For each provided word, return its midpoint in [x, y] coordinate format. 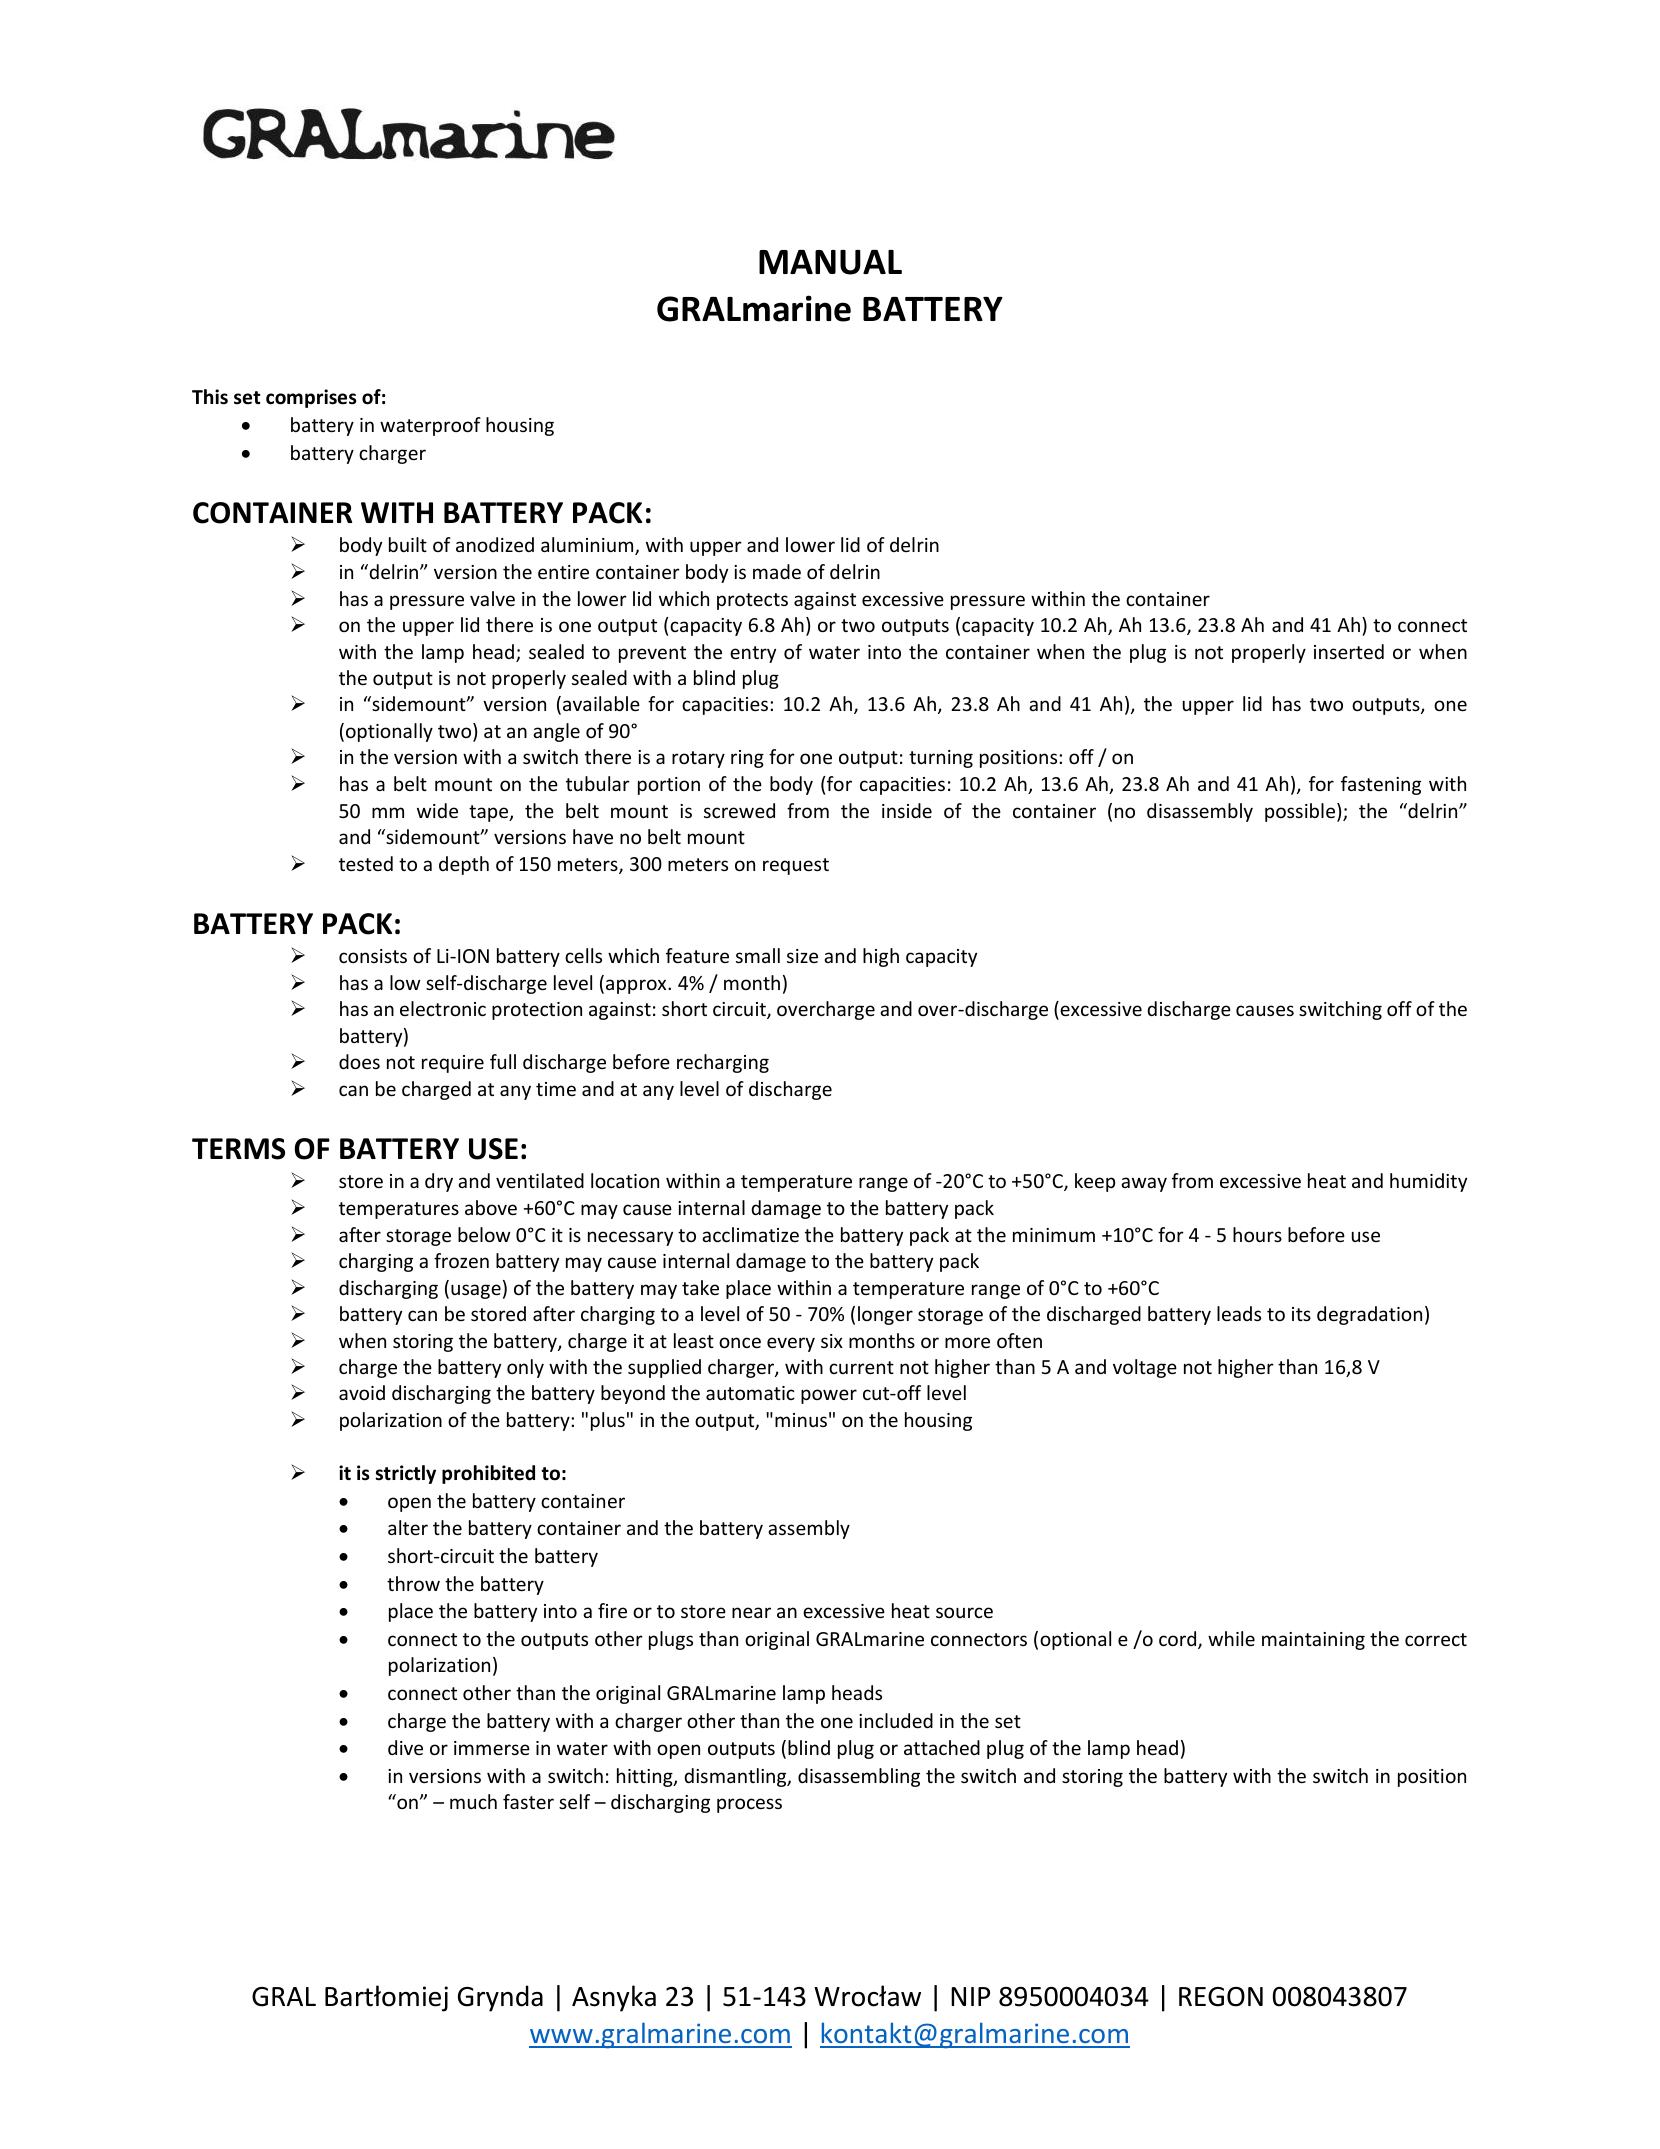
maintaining [1313, 1641]
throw [413, 1583]
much [473, 1801]
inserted [1349, 651]
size [802, 956]
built [408, 544]
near [751, 1612]
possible [1301, 812]
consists [373, 956]
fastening [1381, 785]
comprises [311, 398]
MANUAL [830, 262]
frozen [461, 1260]
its [1301, 1314]
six [832, 1341]
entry [753, 654]
